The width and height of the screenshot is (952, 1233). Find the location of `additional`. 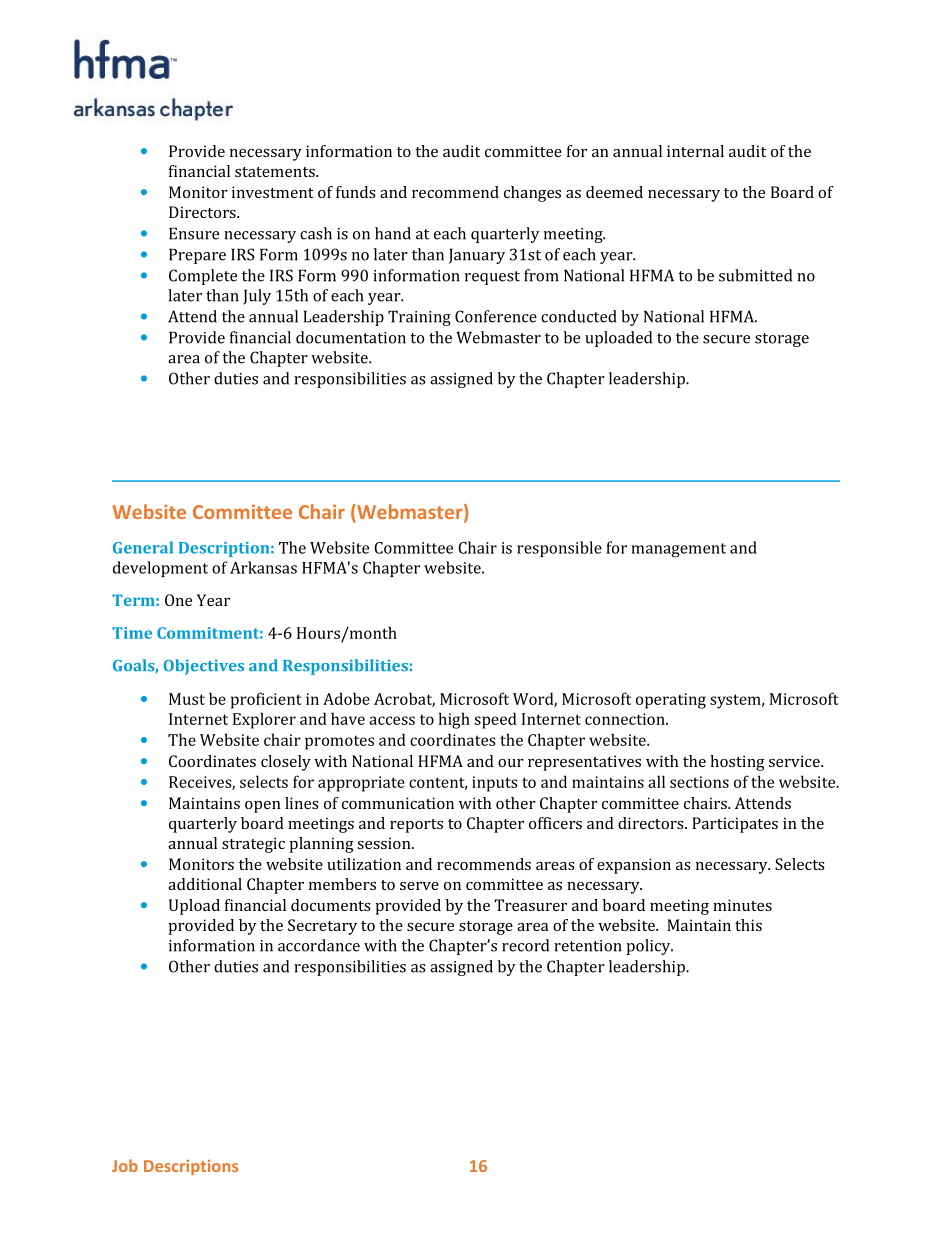

additional is located at coordinates (205, 884).
